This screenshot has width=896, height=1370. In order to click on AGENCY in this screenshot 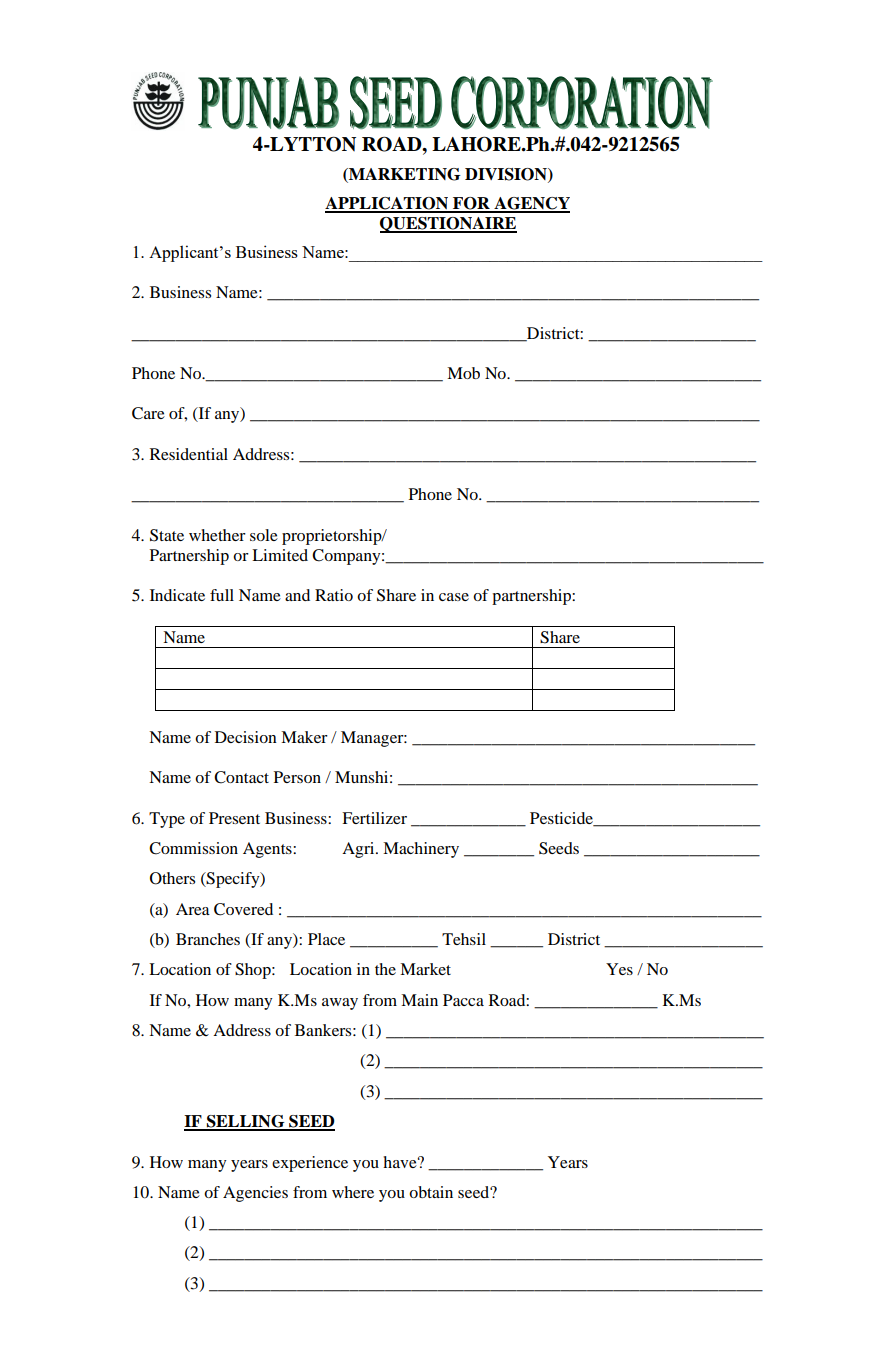, I will do `click(531, 204)`.
